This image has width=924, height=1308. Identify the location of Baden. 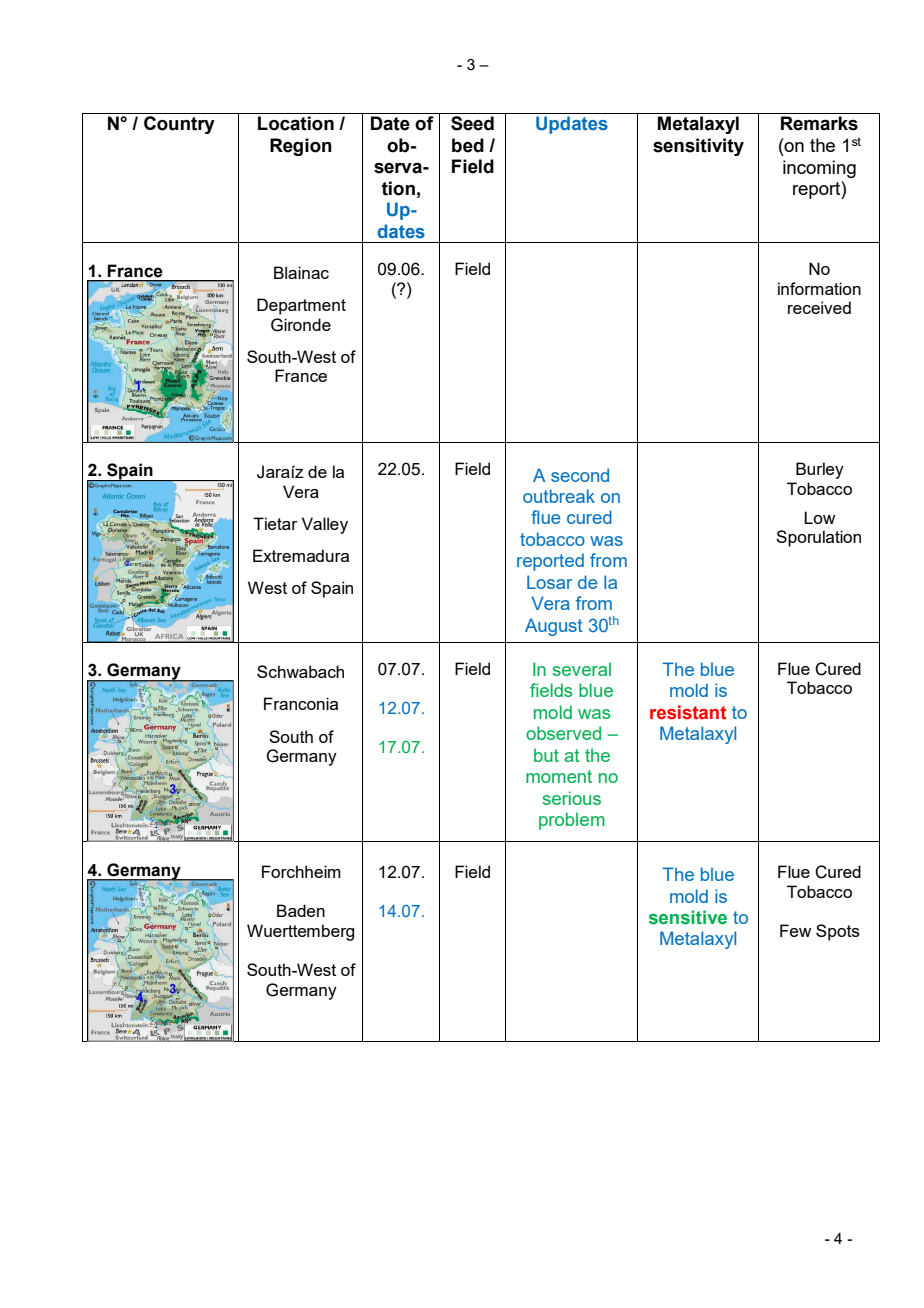
(301, 910).
